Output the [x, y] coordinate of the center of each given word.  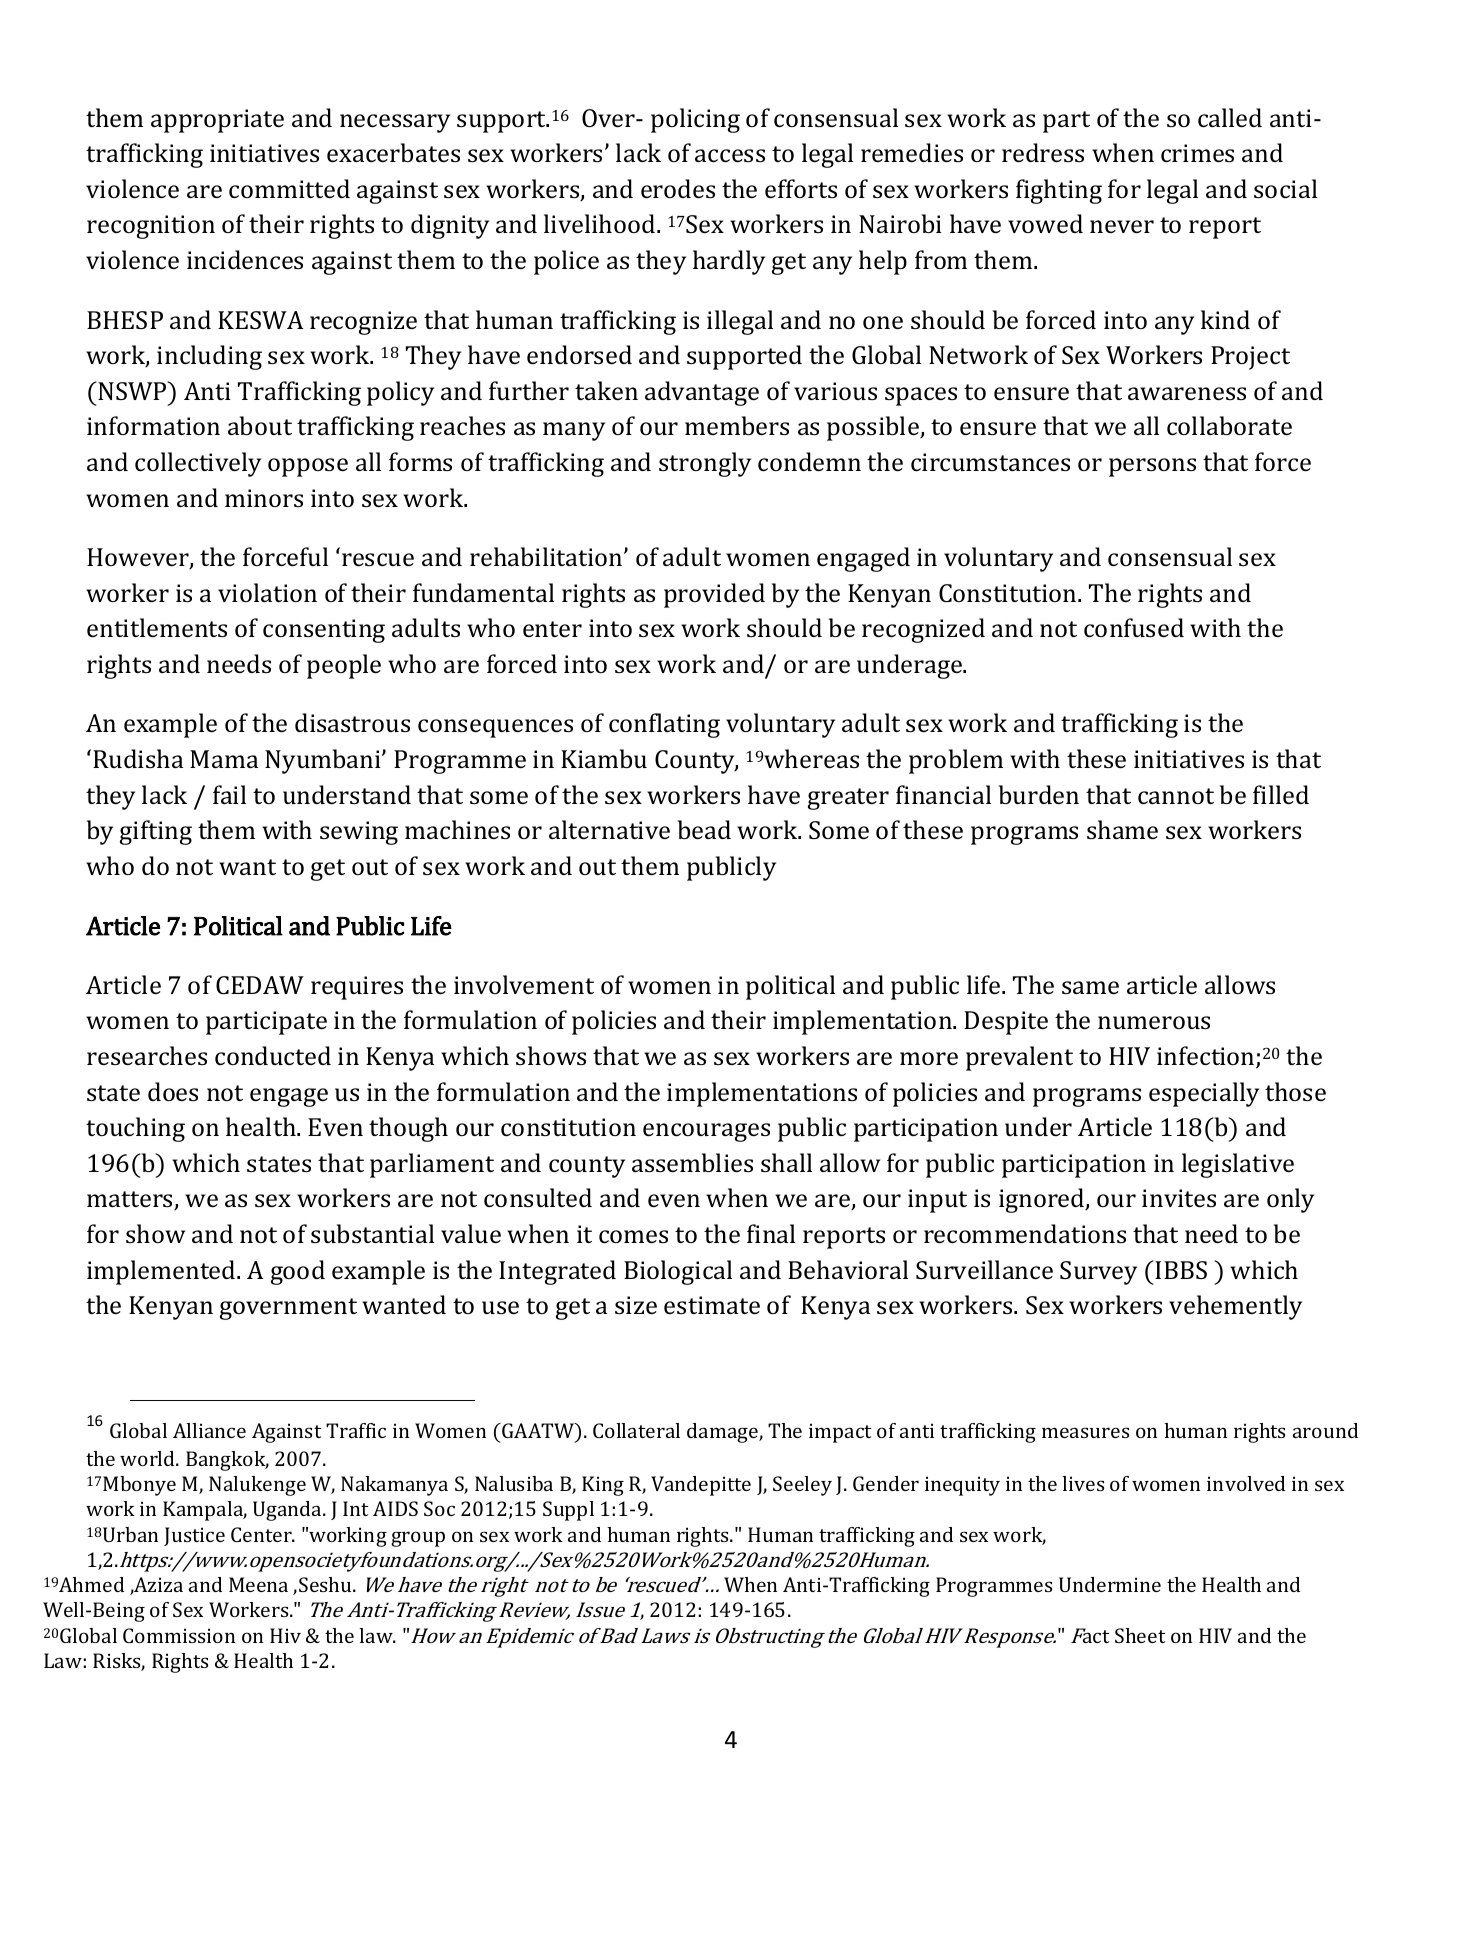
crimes [1197, 153]
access [730, 155]
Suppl [568, 1511]
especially [1204, 1094]
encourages [706, 1132]
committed [289, 188]
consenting [324, 631]
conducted [273, 1055]
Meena [258, 1584]
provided [714, 595]
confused [1134, 627]
